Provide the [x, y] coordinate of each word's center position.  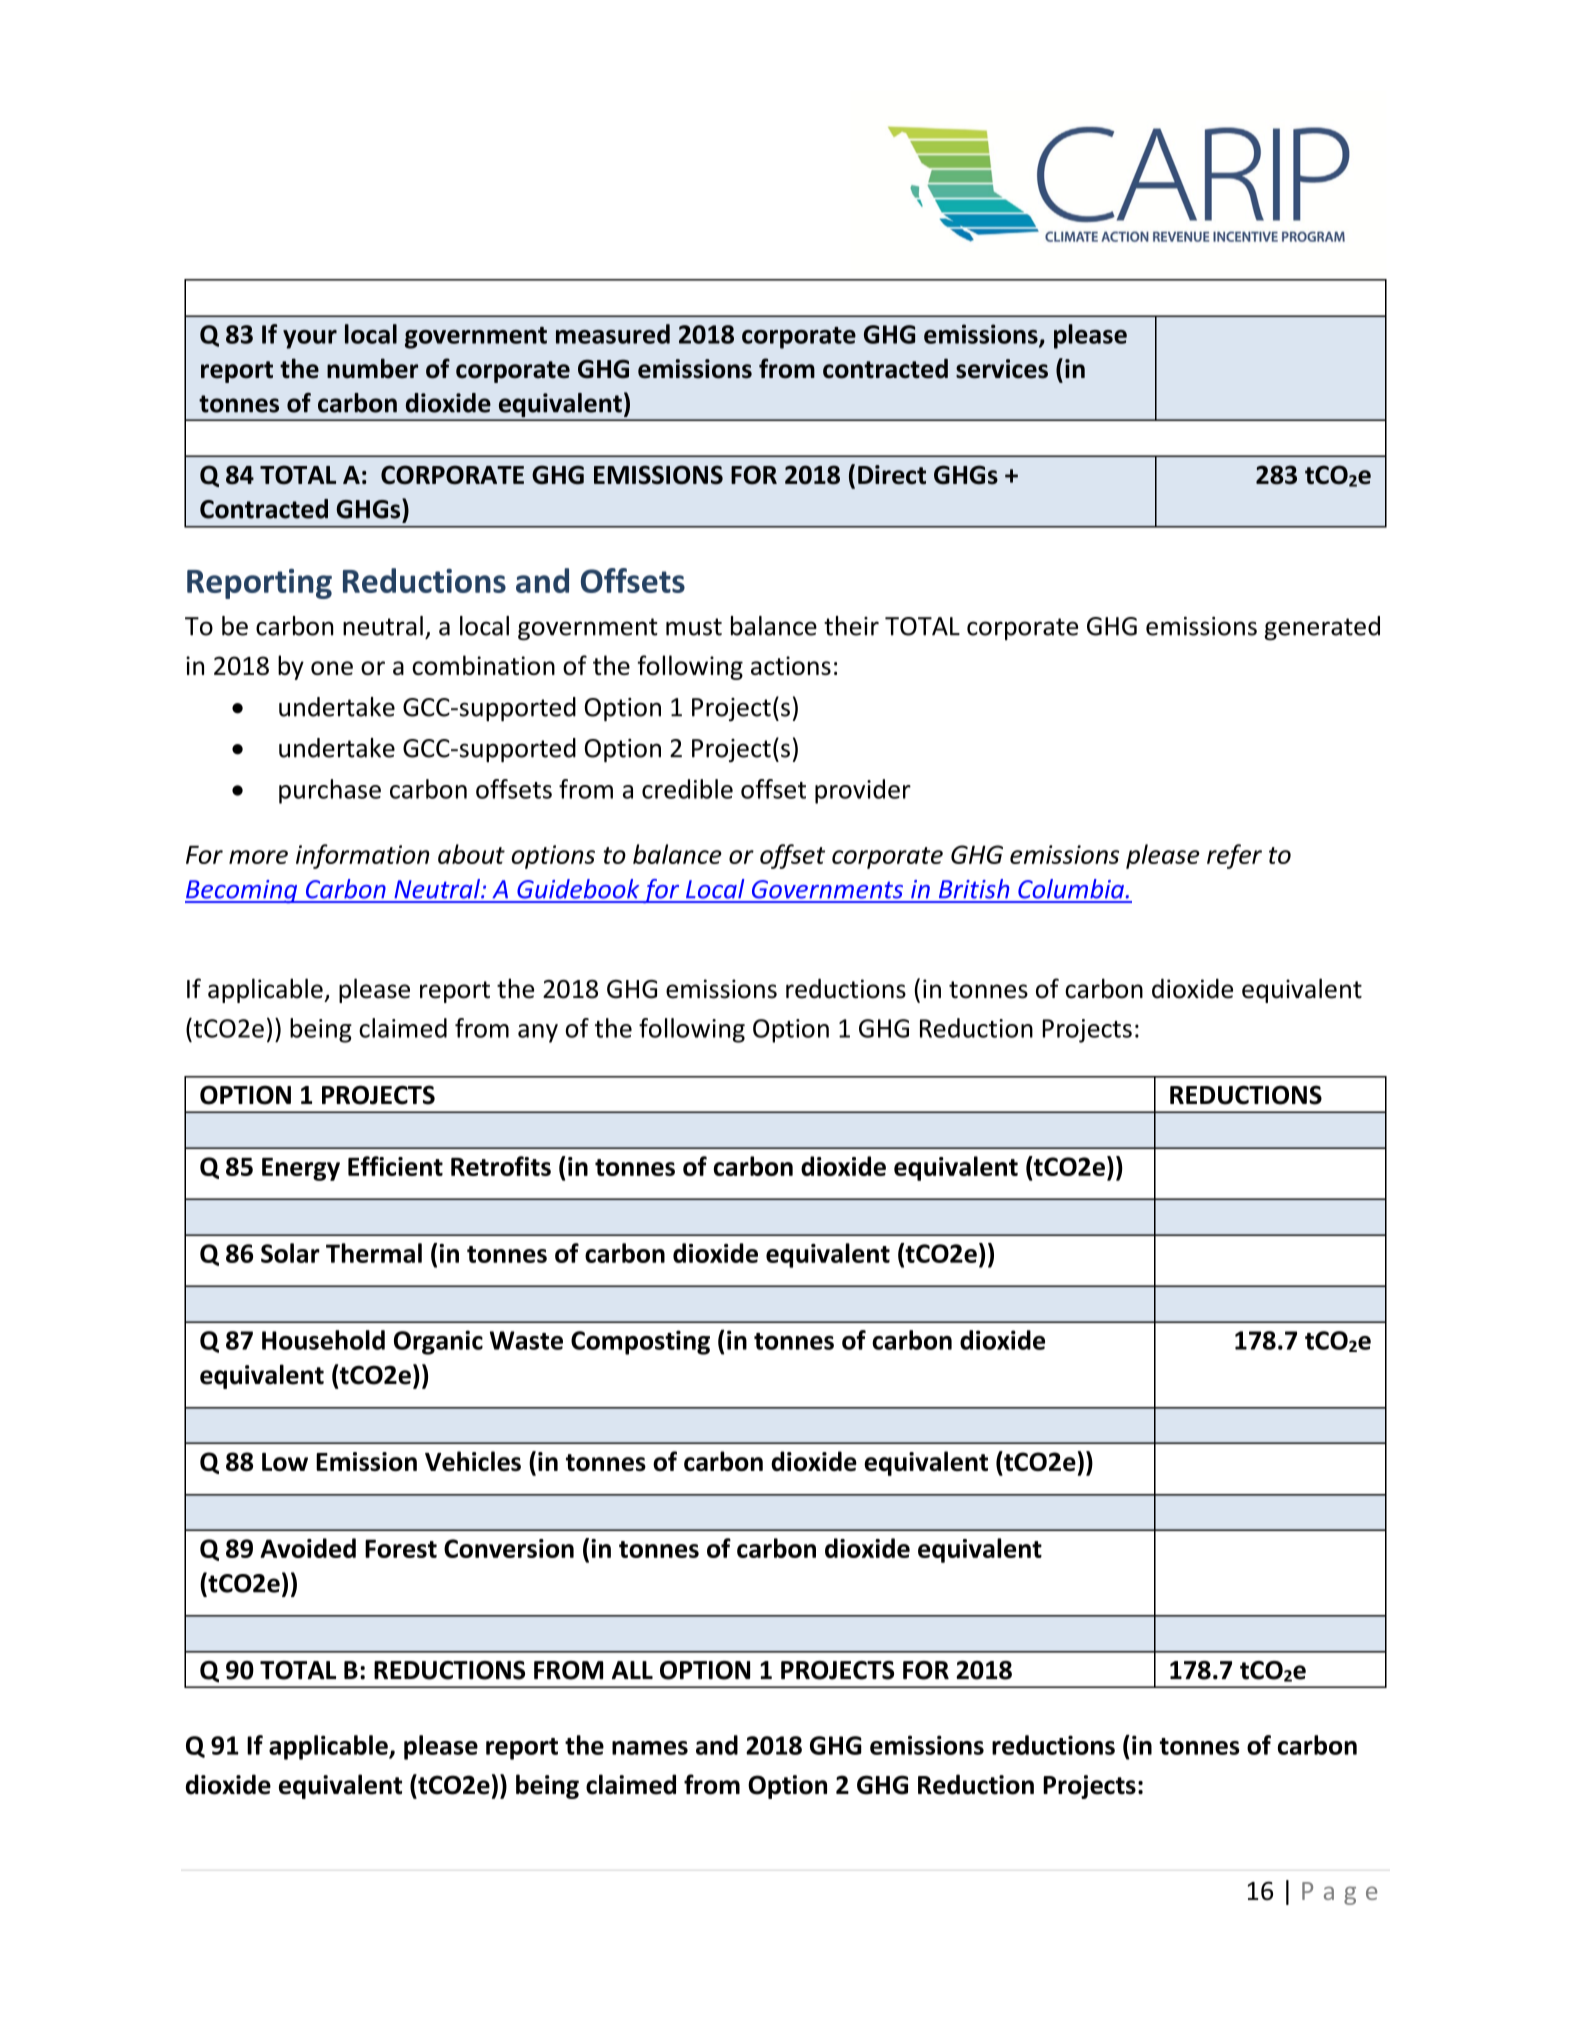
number [372, 368]
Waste [526, 1340]
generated [1322, 628]
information [363, 856]
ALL [632, 1670]
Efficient [395, 1166]
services [1002, 369]
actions [791, 665]
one [332, 668]
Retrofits [501, 1166]
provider [863, 791]
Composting [640, 1342]
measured [613, 334]
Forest [401, 1548]
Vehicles [473, 1461]
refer [1234, 856]
